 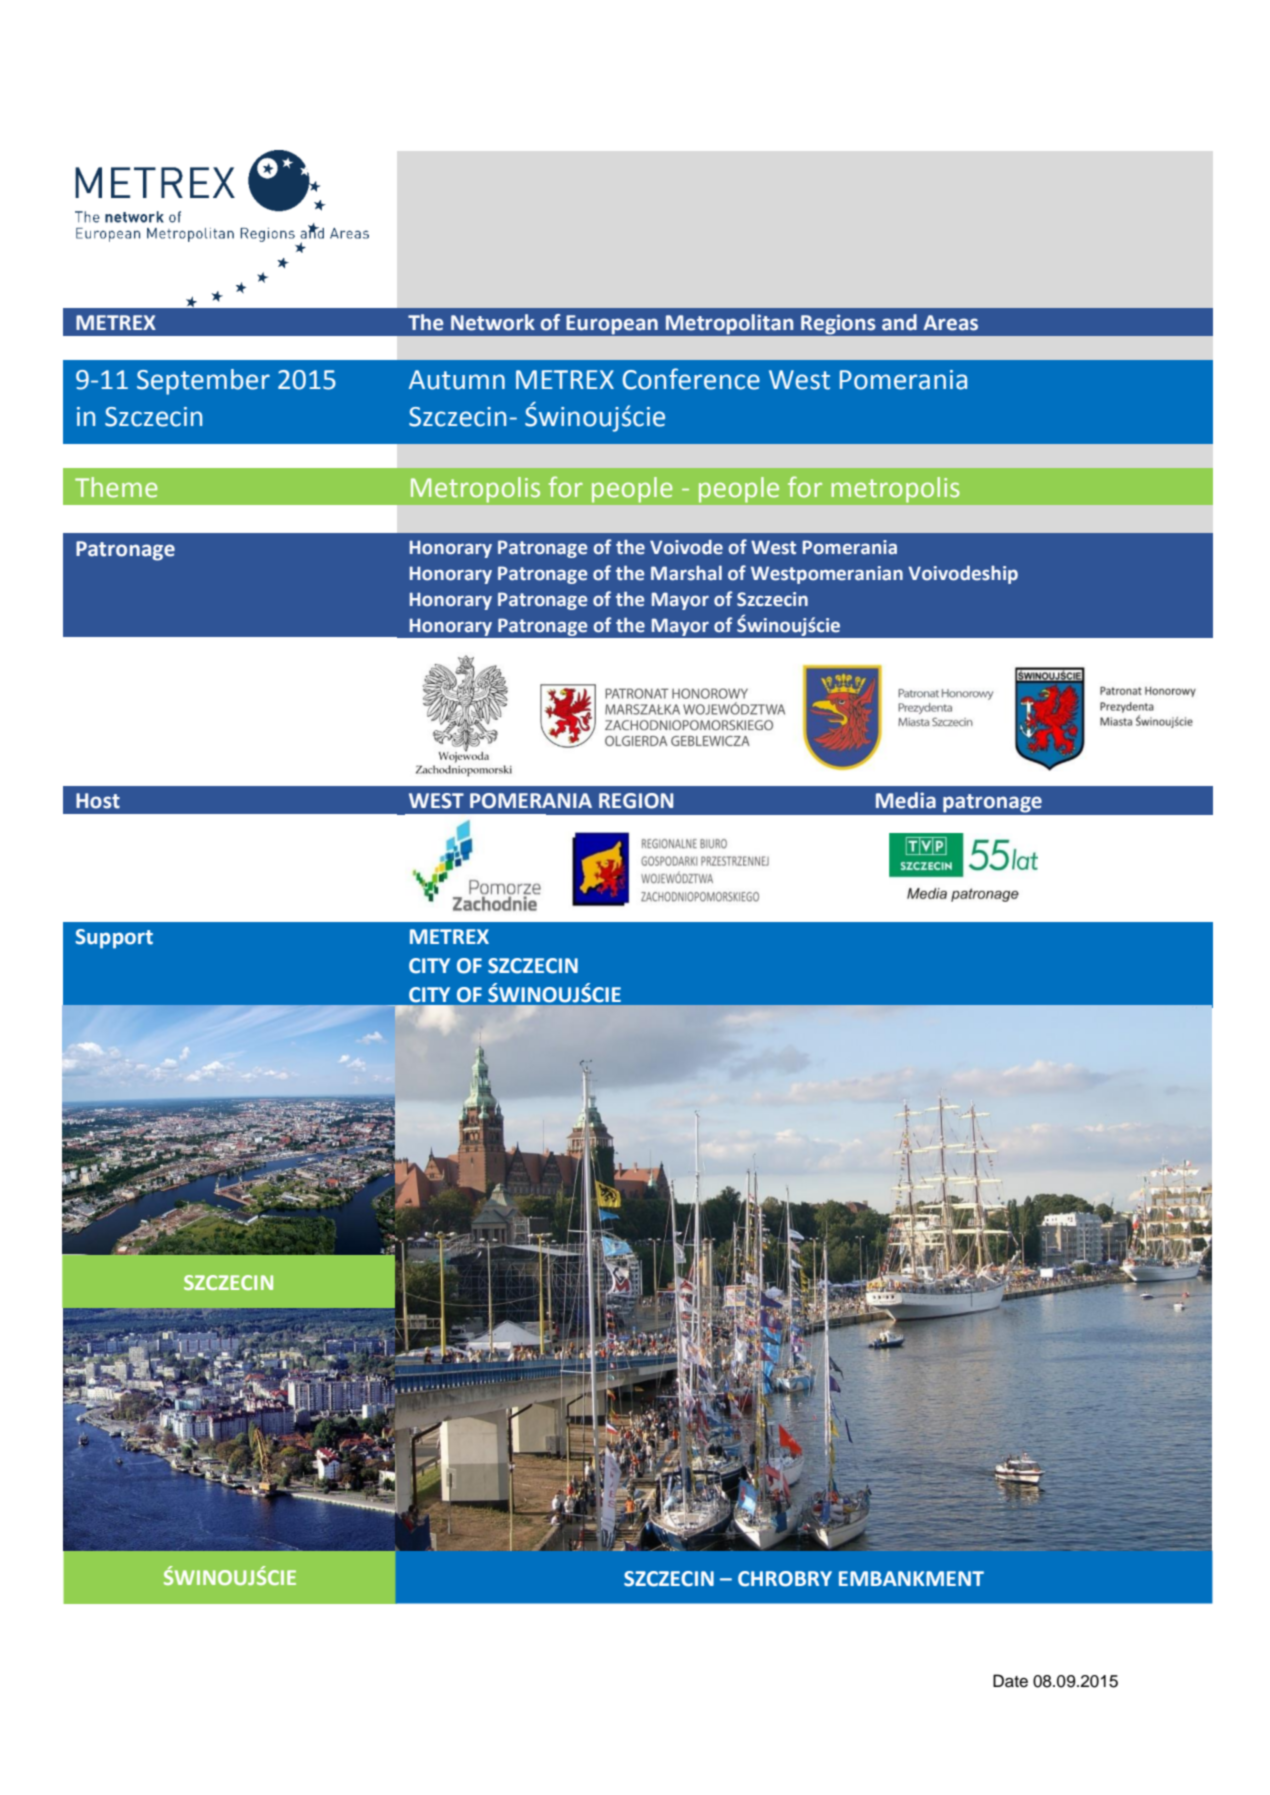 I want to click on Network, so click(x=493, y=322).
